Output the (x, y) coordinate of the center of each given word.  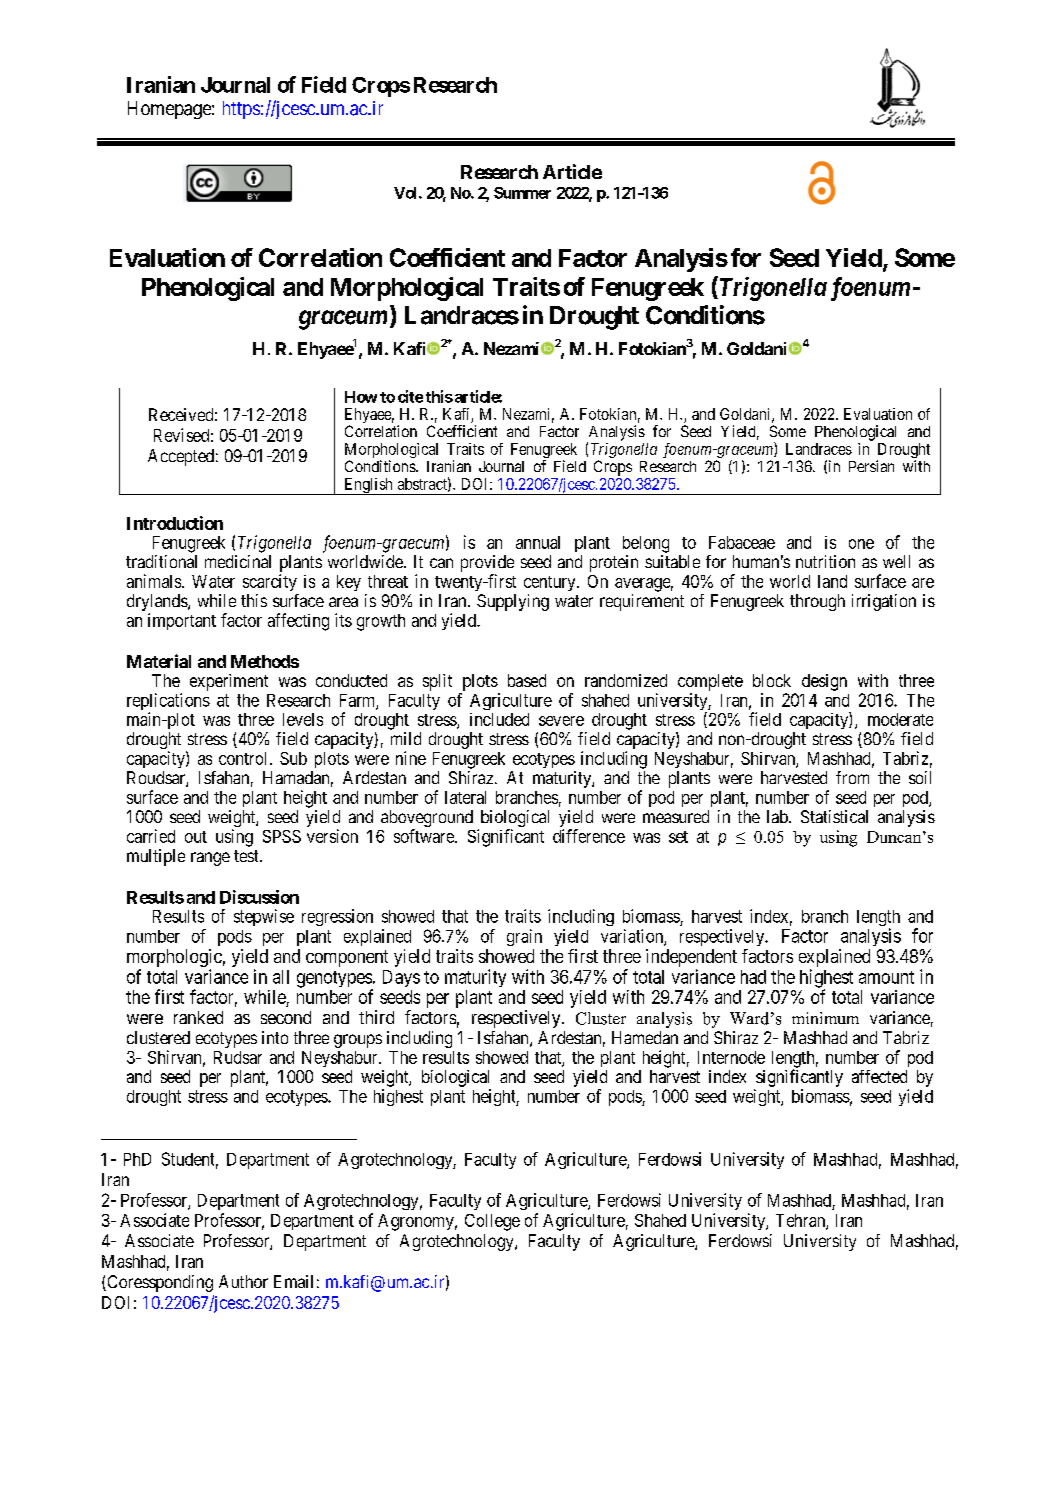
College (492, 1222)
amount (886, 977)
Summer (522, 193)
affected (879, 1076)
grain (524, 937)
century (551, 583)
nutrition (825, 561)
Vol (407, 193)
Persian (871, 466)
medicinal (238, 561)
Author (243, 1281)
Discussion (259, 897)
